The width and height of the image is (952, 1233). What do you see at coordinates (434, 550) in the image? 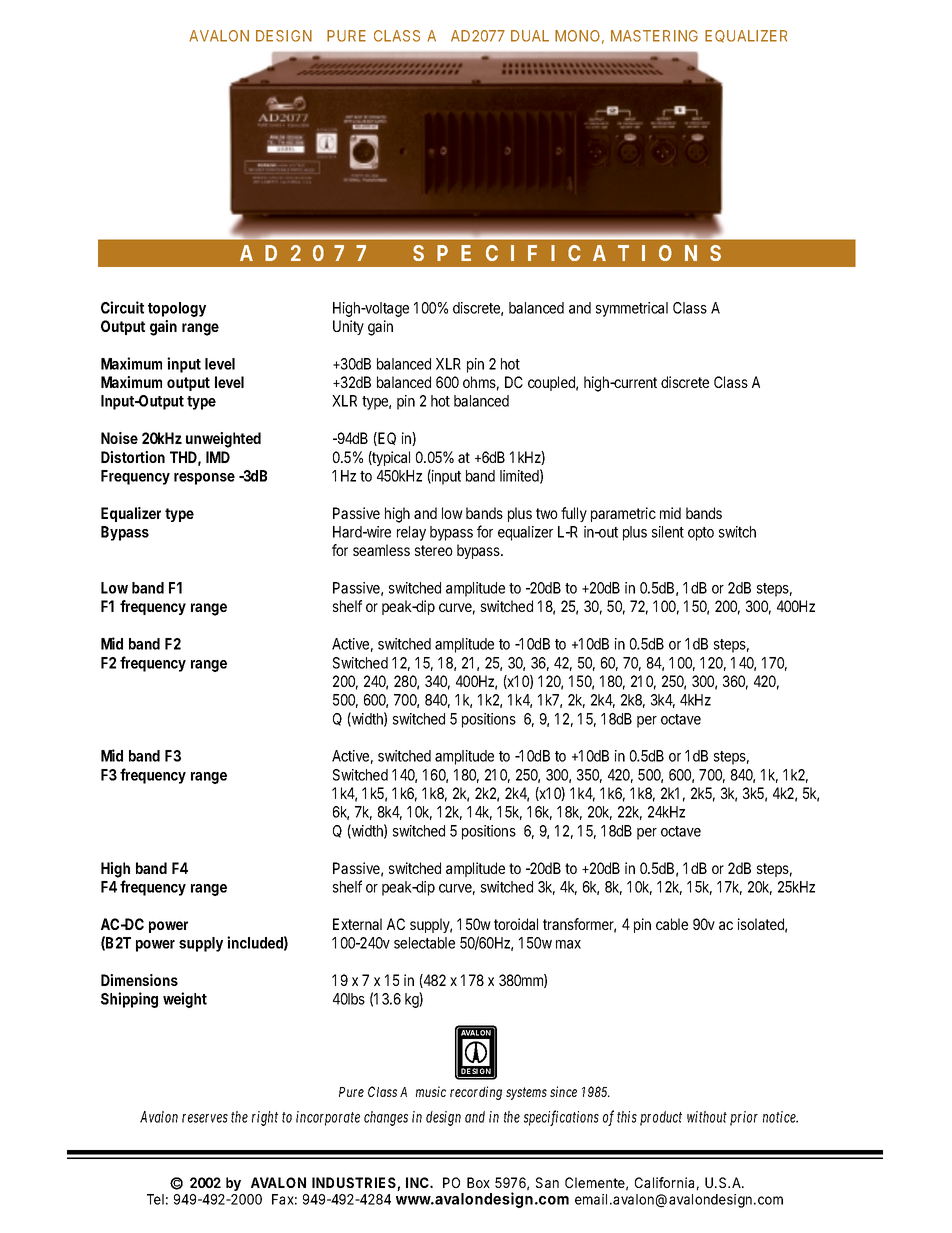
I see `stereo` at bounding box center [434, 550].
